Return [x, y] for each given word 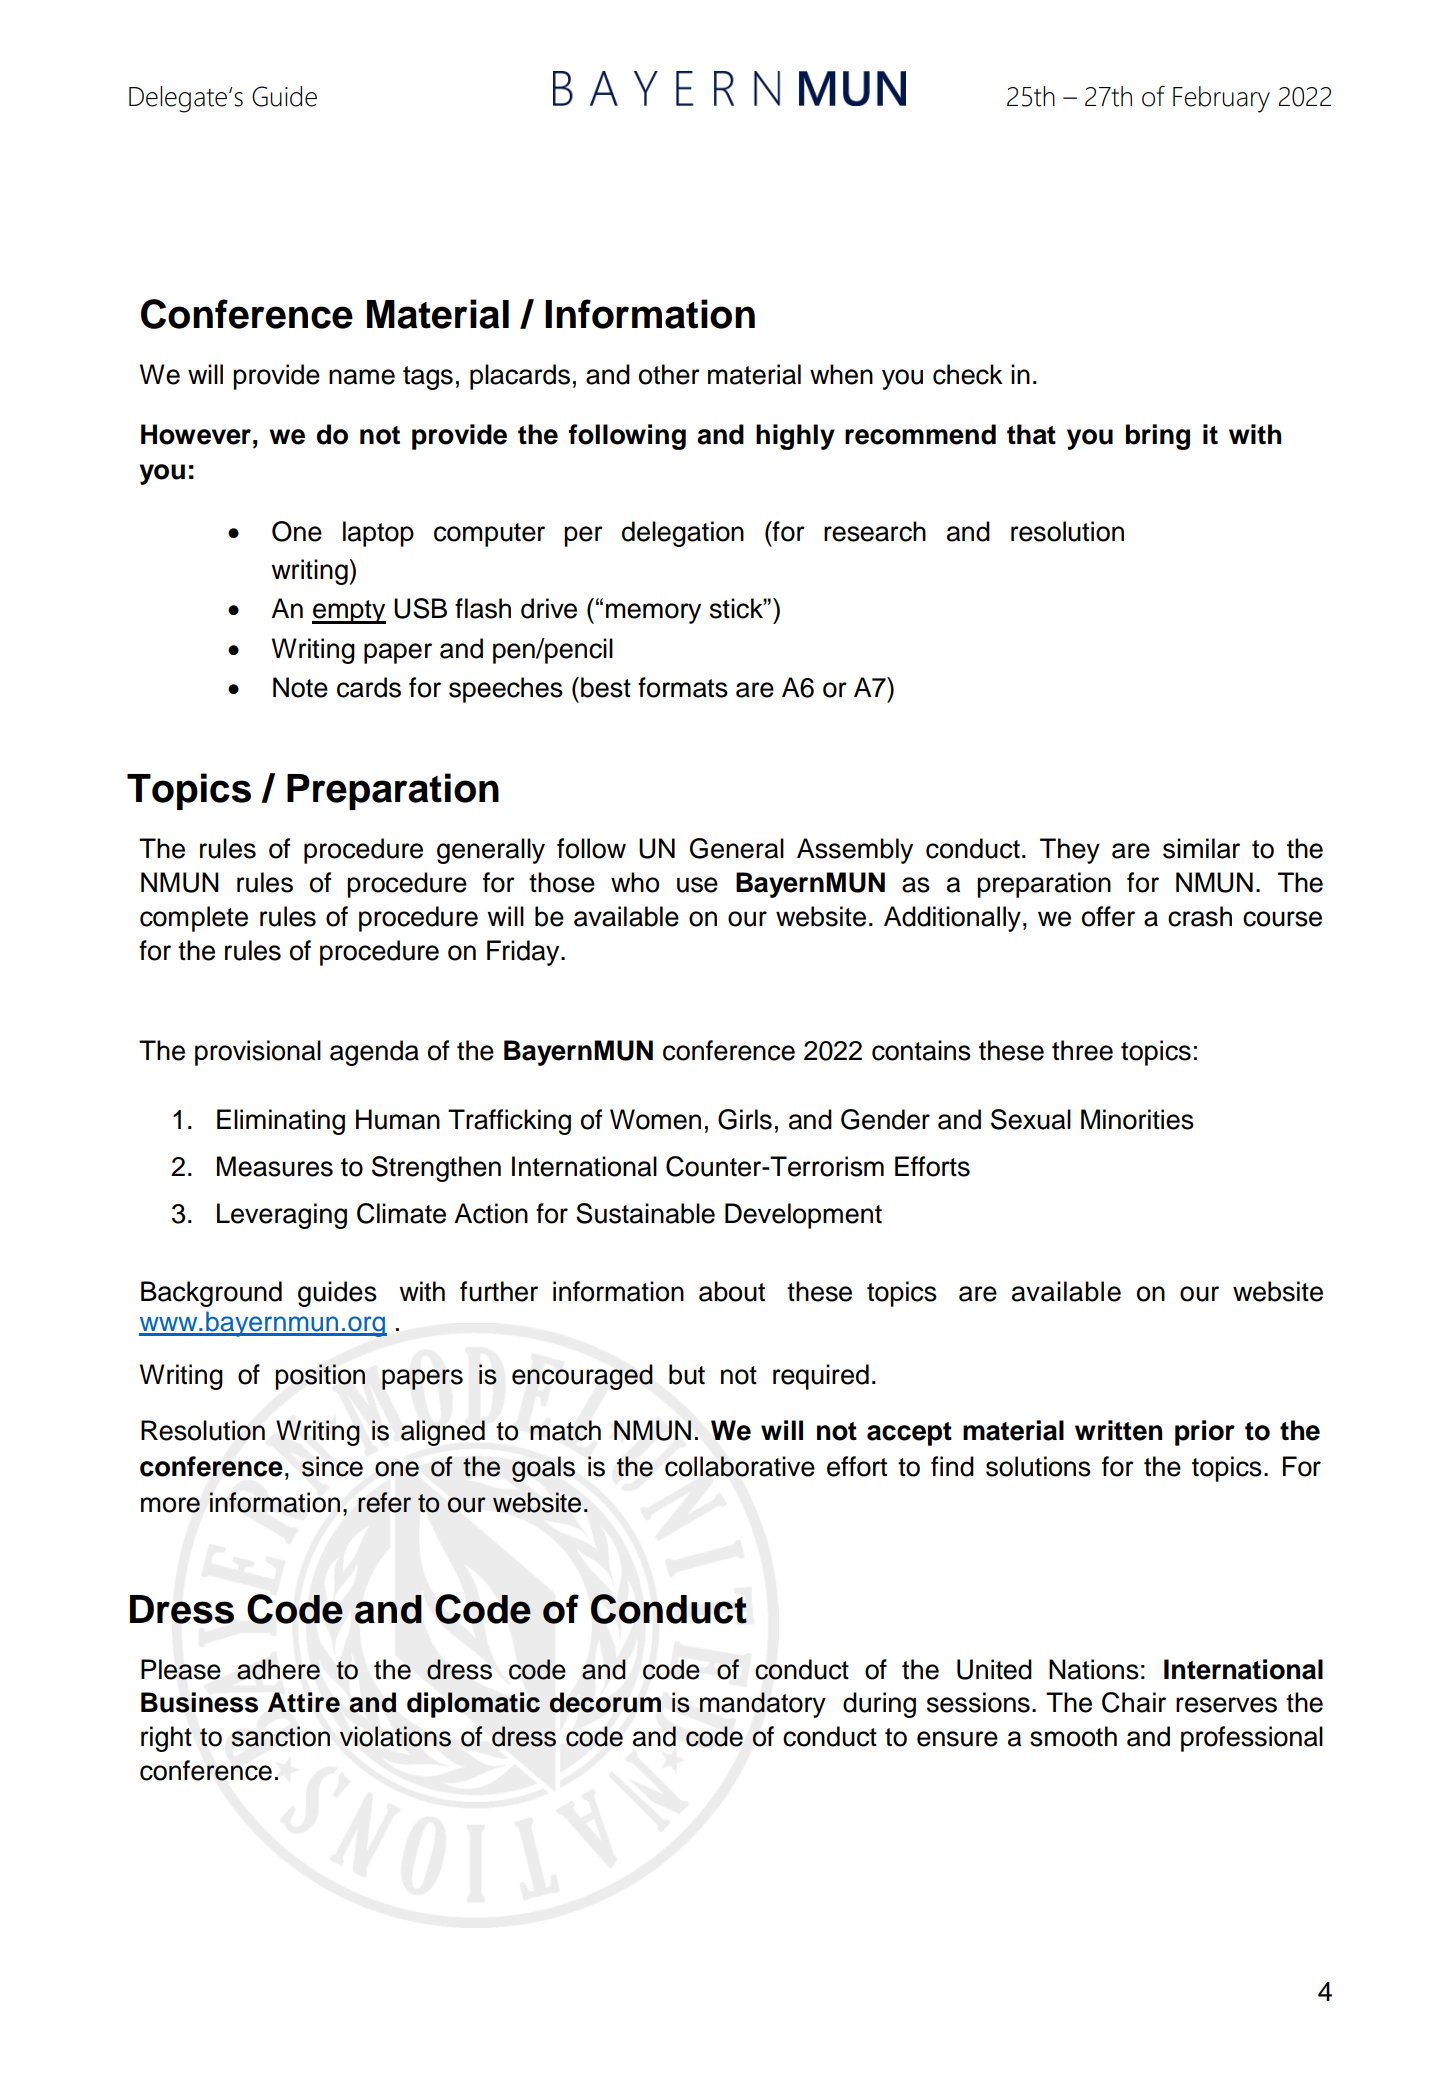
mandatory [763, 1705]
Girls [745, 1119]
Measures [275, 1166]
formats [683, 687]
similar [1201, 848]
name [362, 377]
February [1221, 99]
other [669, 374]
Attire [304, 1702]
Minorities [1137, 1119]
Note [300, 687]
